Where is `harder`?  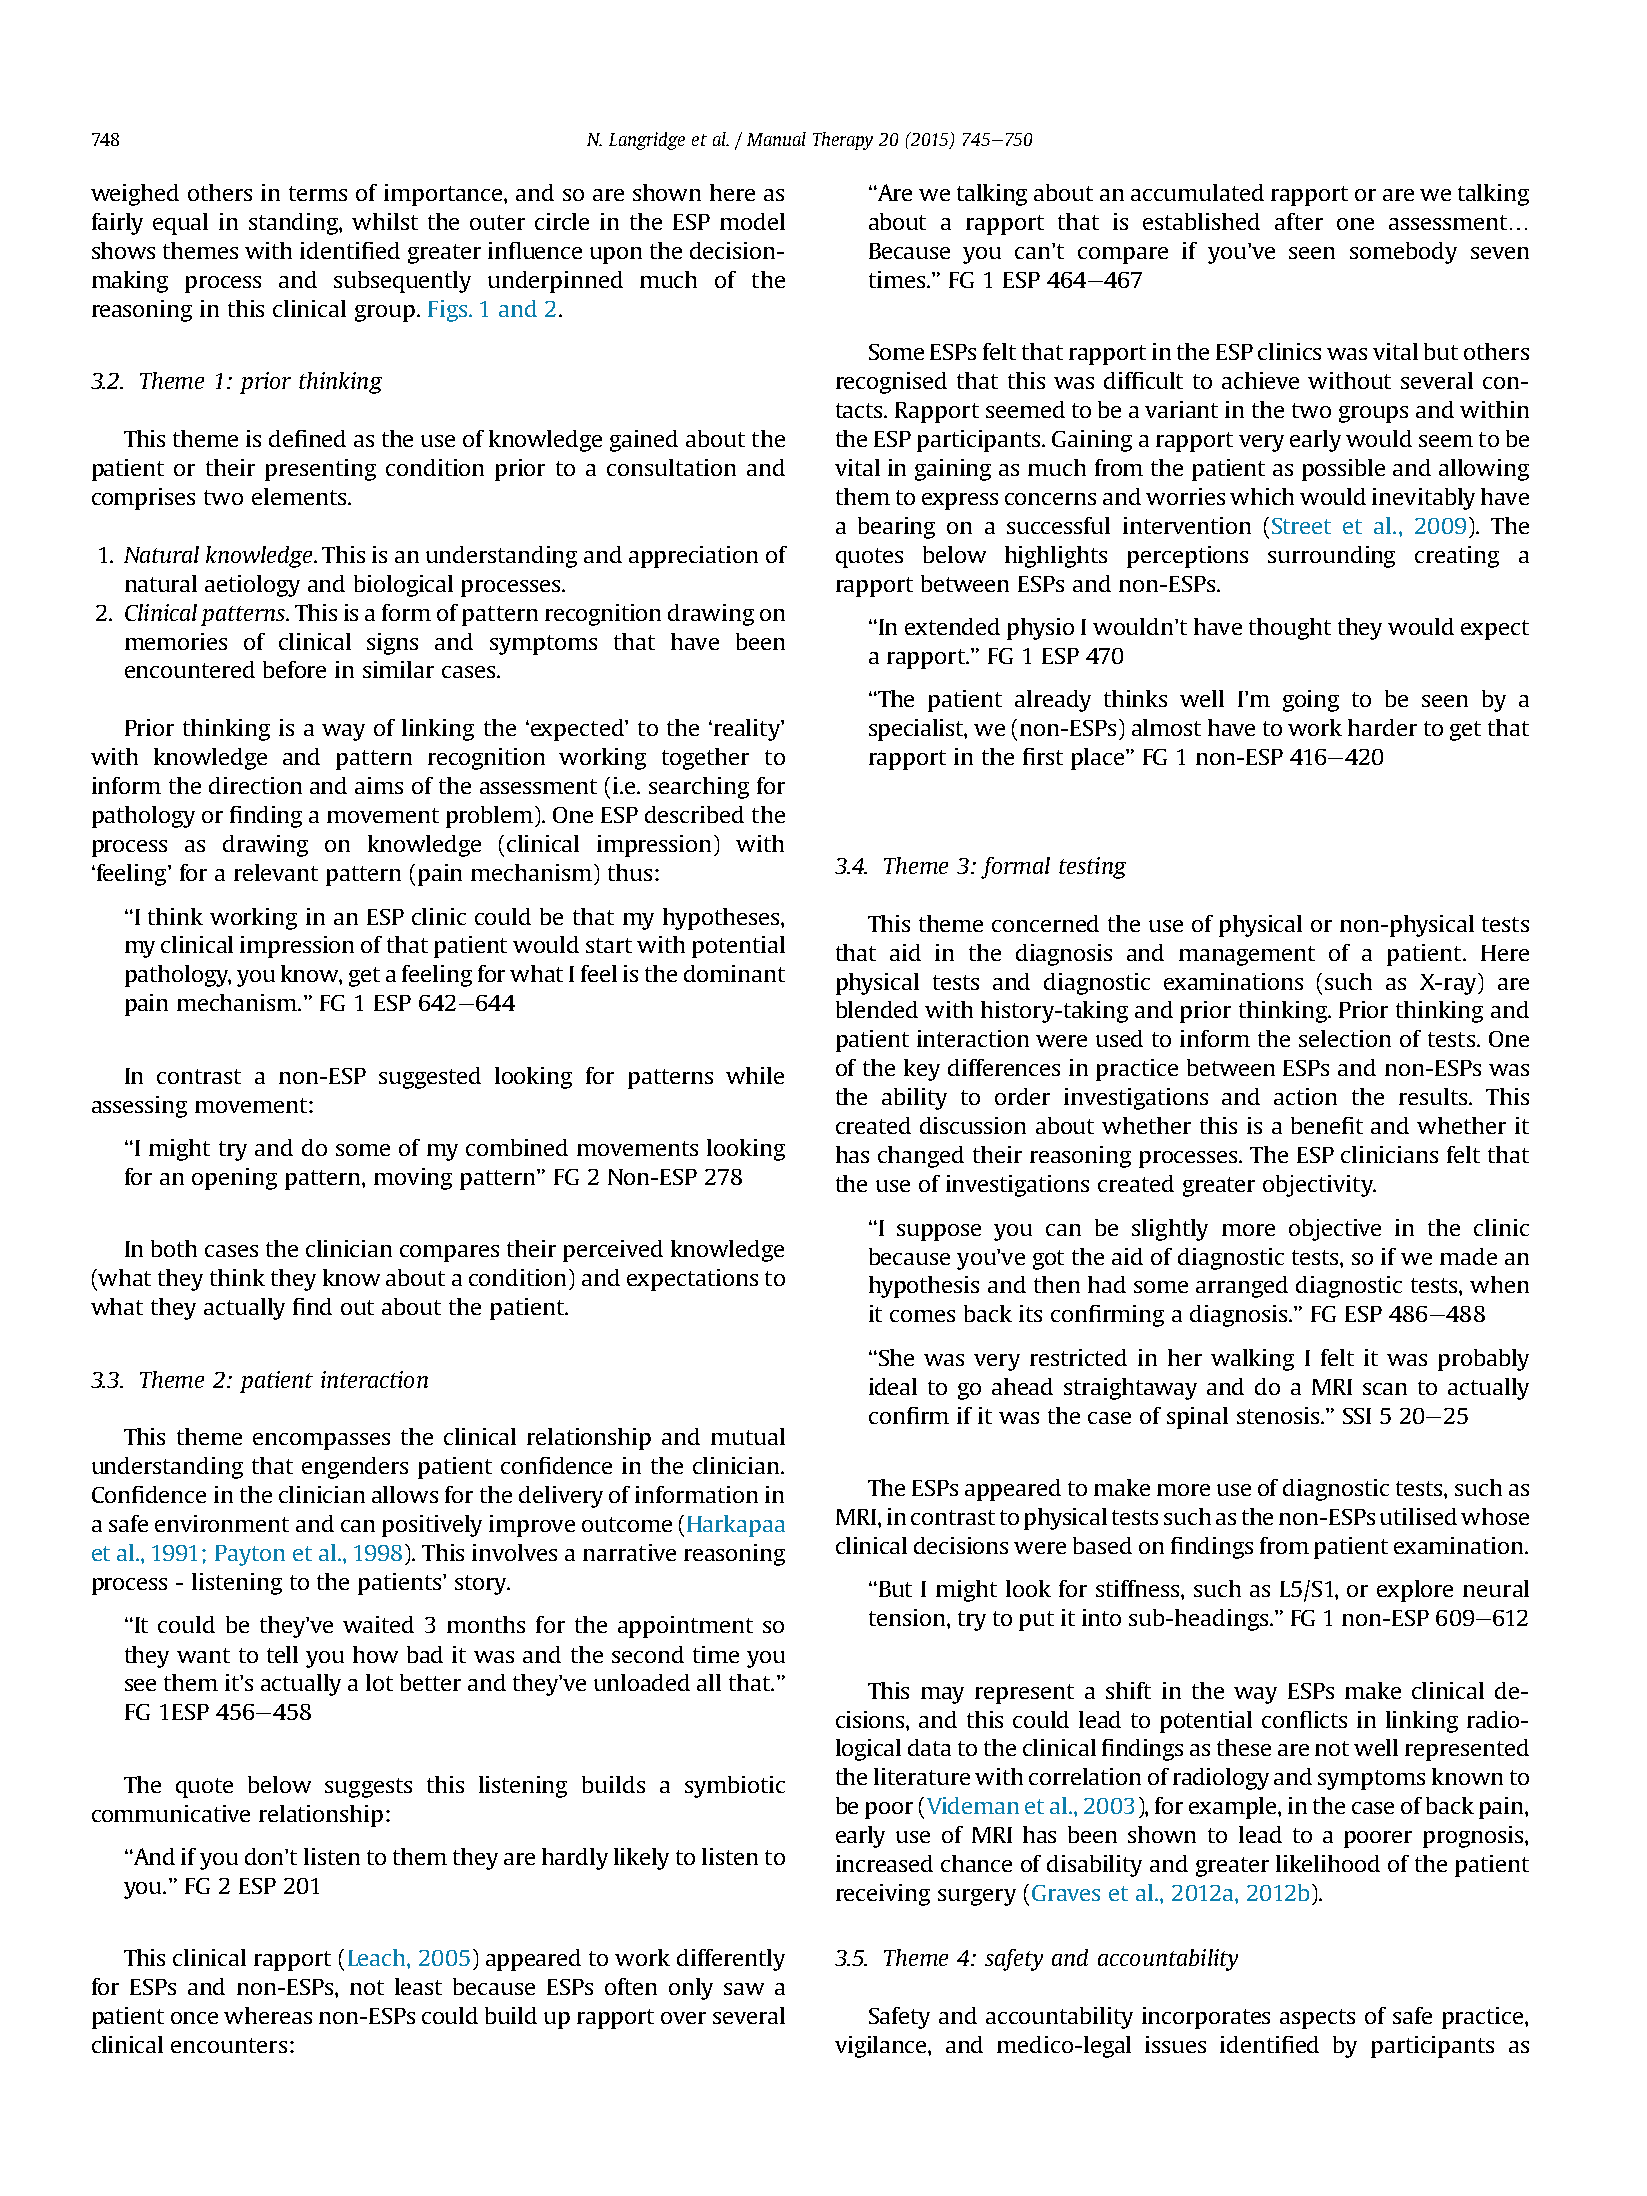
harder is located at coordinates (1382, 727).
